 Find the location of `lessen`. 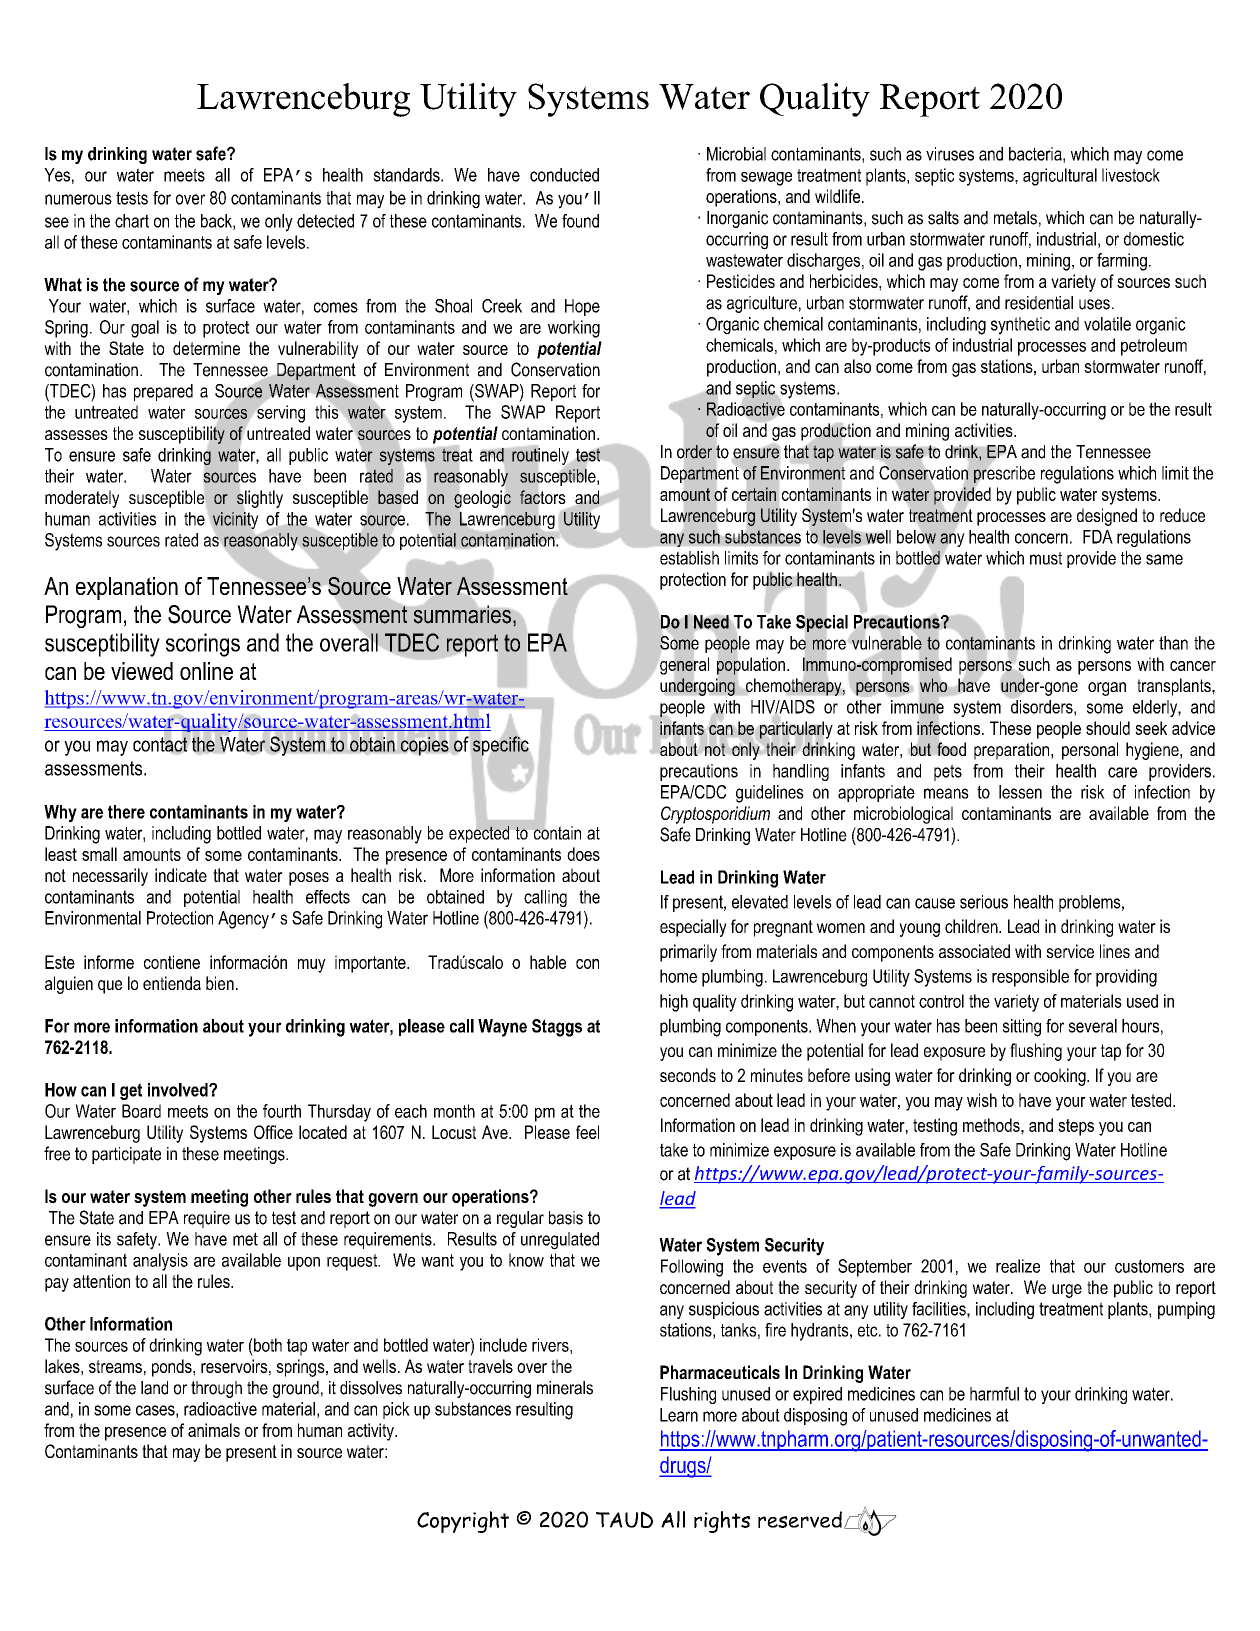

lessen is located at coordinates (1020, 792).
